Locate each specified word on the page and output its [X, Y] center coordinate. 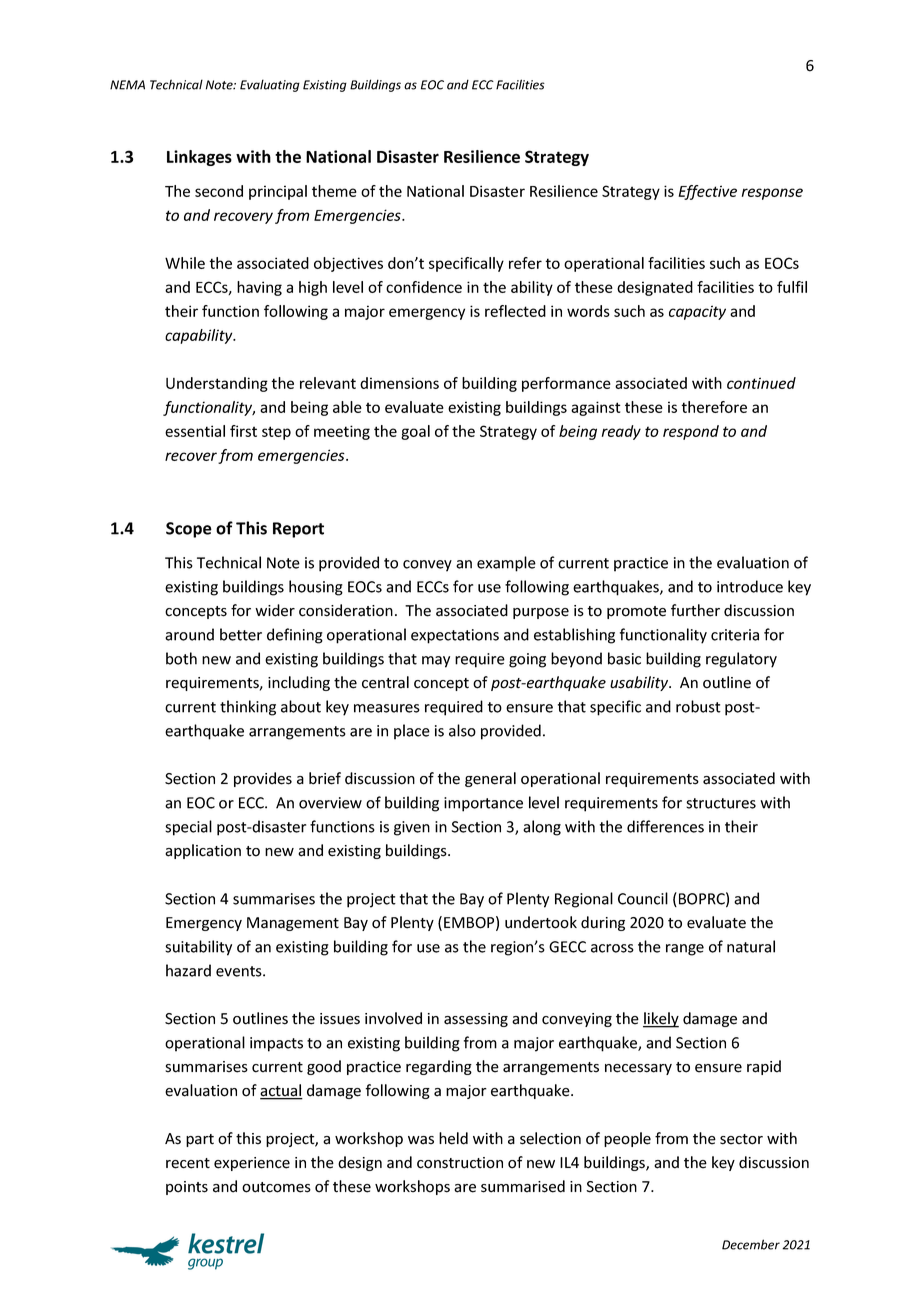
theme [334, 191]
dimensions [399, 383]
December [751, 1244]
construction [460, 1163]
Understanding [217, 384]
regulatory [741, 660]
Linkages [199, 158]
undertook [541, 922]
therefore [714, 407]
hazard [188, 970]
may [436, 662]
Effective [707, 192]
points [187, 1188]
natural [751, 946]
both [181, 658]
